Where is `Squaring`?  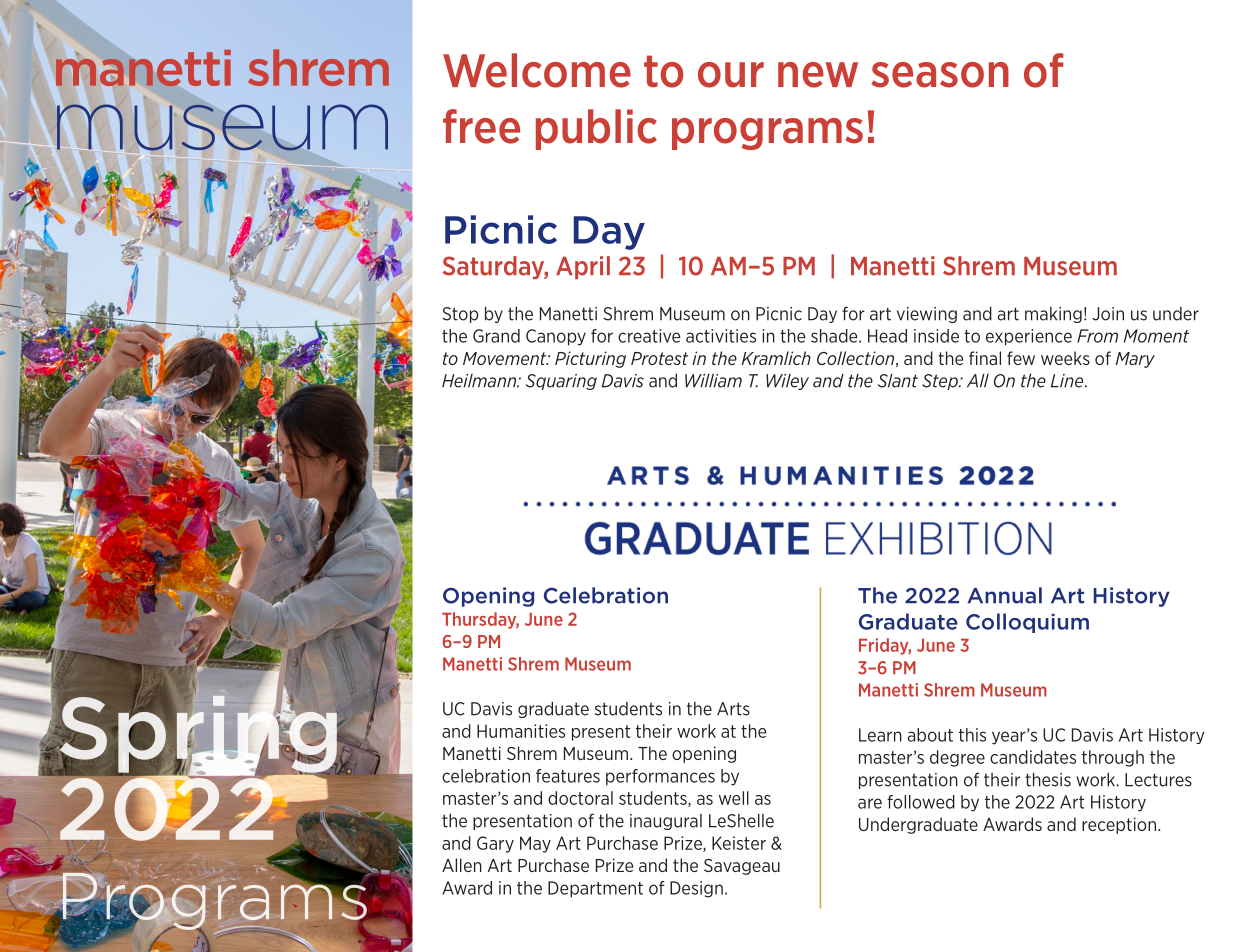 Squaring is located at coordinates (561, 382).
